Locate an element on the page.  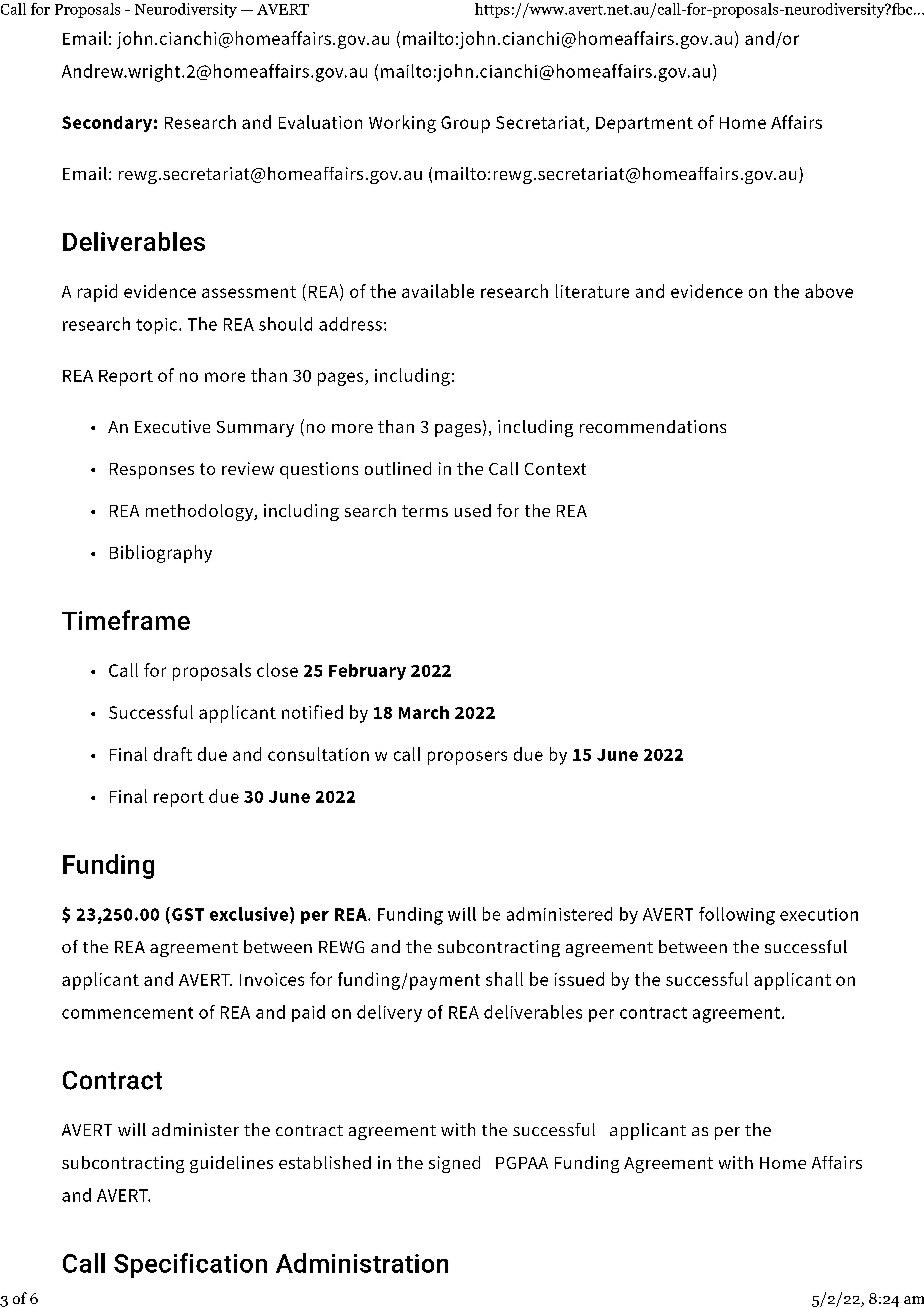
March is located at coordinates (424, 712).
